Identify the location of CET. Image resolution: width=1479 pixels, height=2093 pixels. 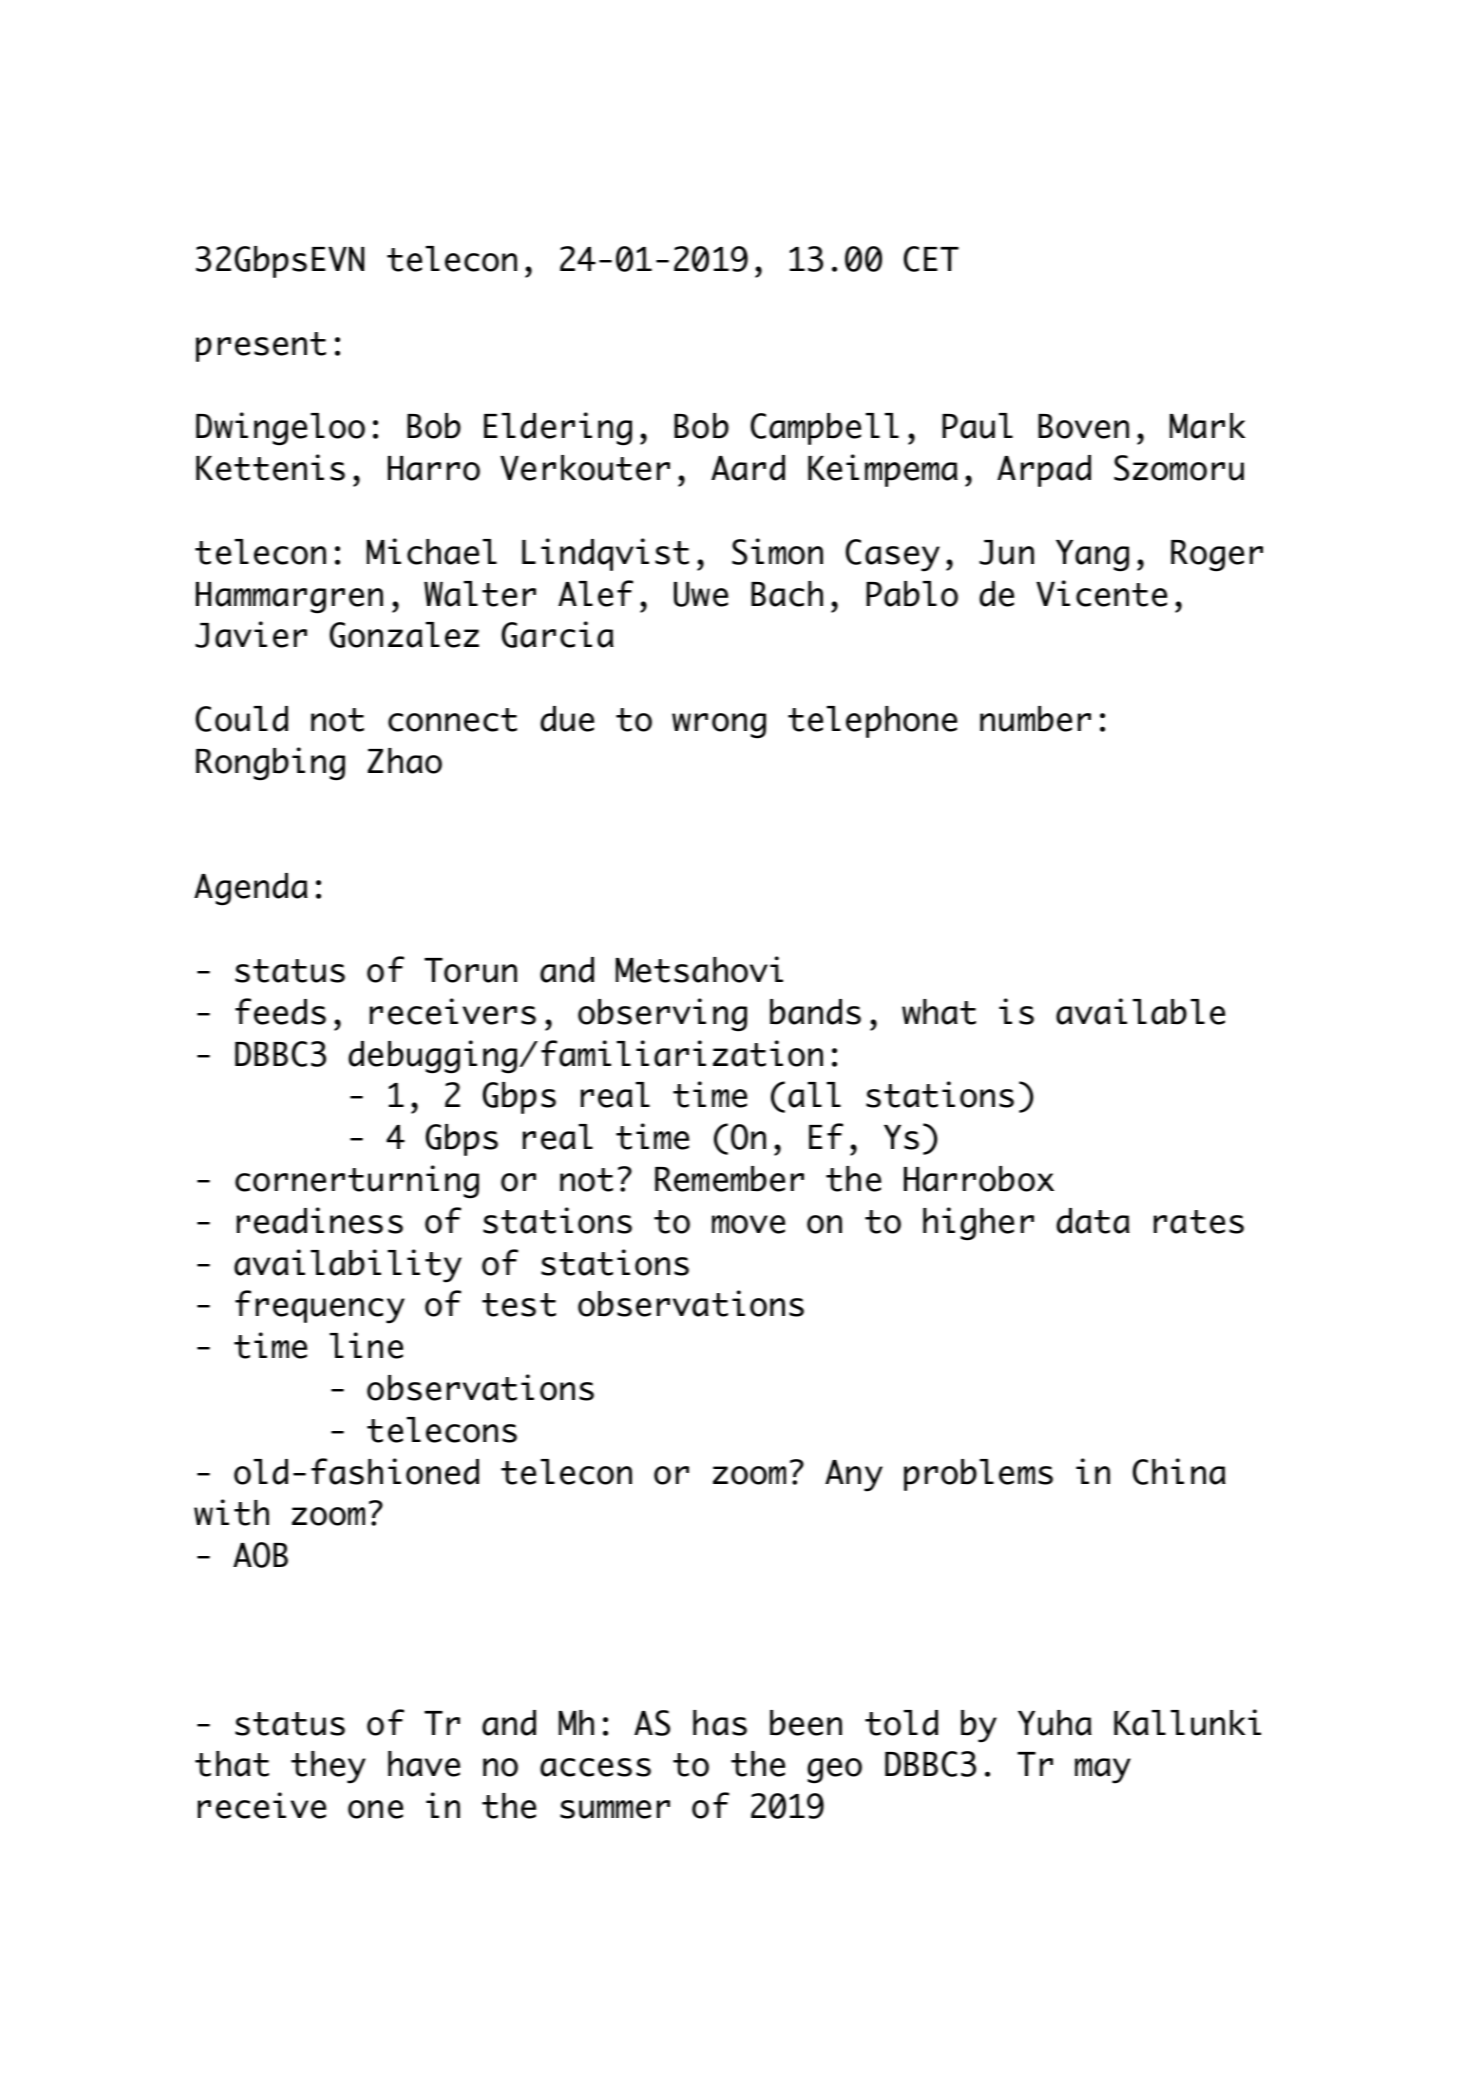
(931, 259).
